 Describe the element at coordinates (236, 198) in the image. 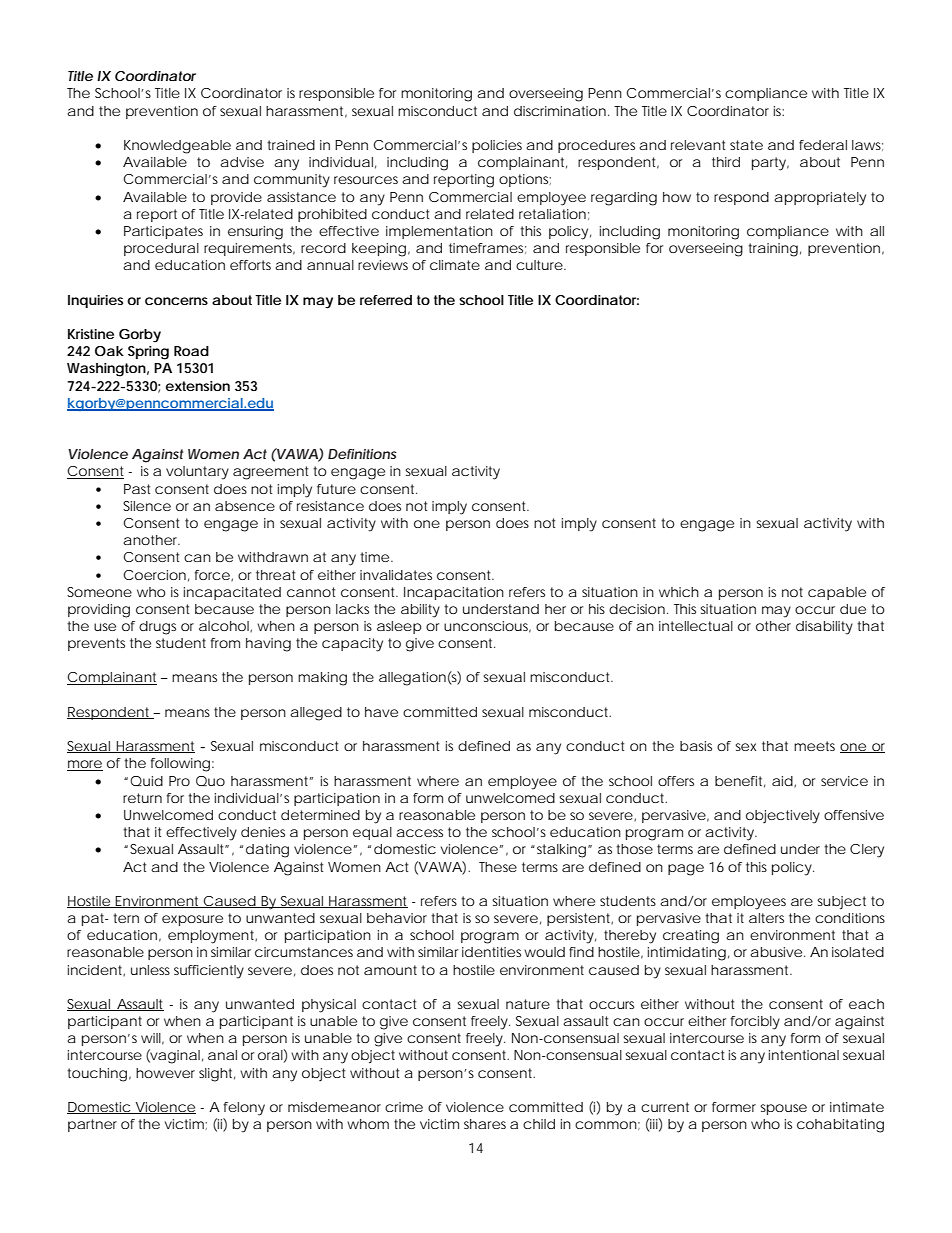

I see `provide` at that location.
